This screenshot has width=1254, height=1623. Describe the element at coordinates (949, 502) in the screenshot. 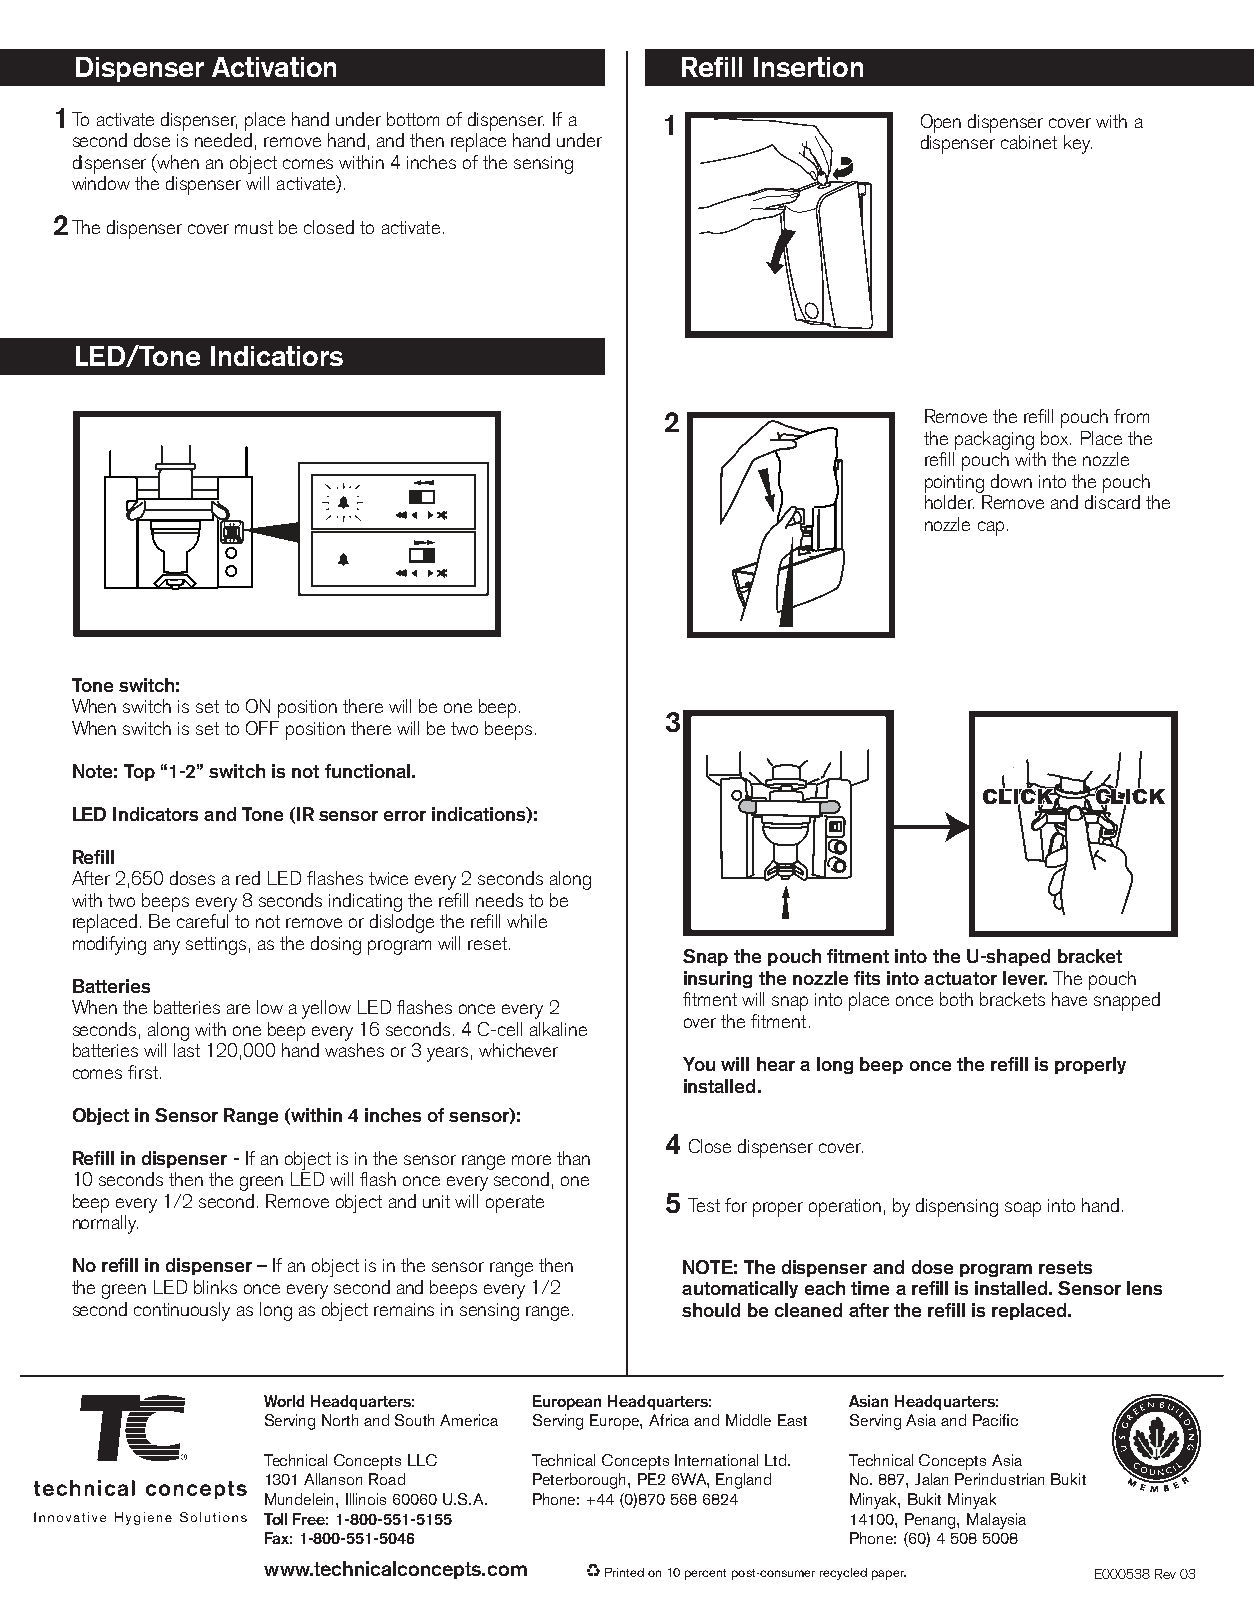

I see `holder` at that location.
